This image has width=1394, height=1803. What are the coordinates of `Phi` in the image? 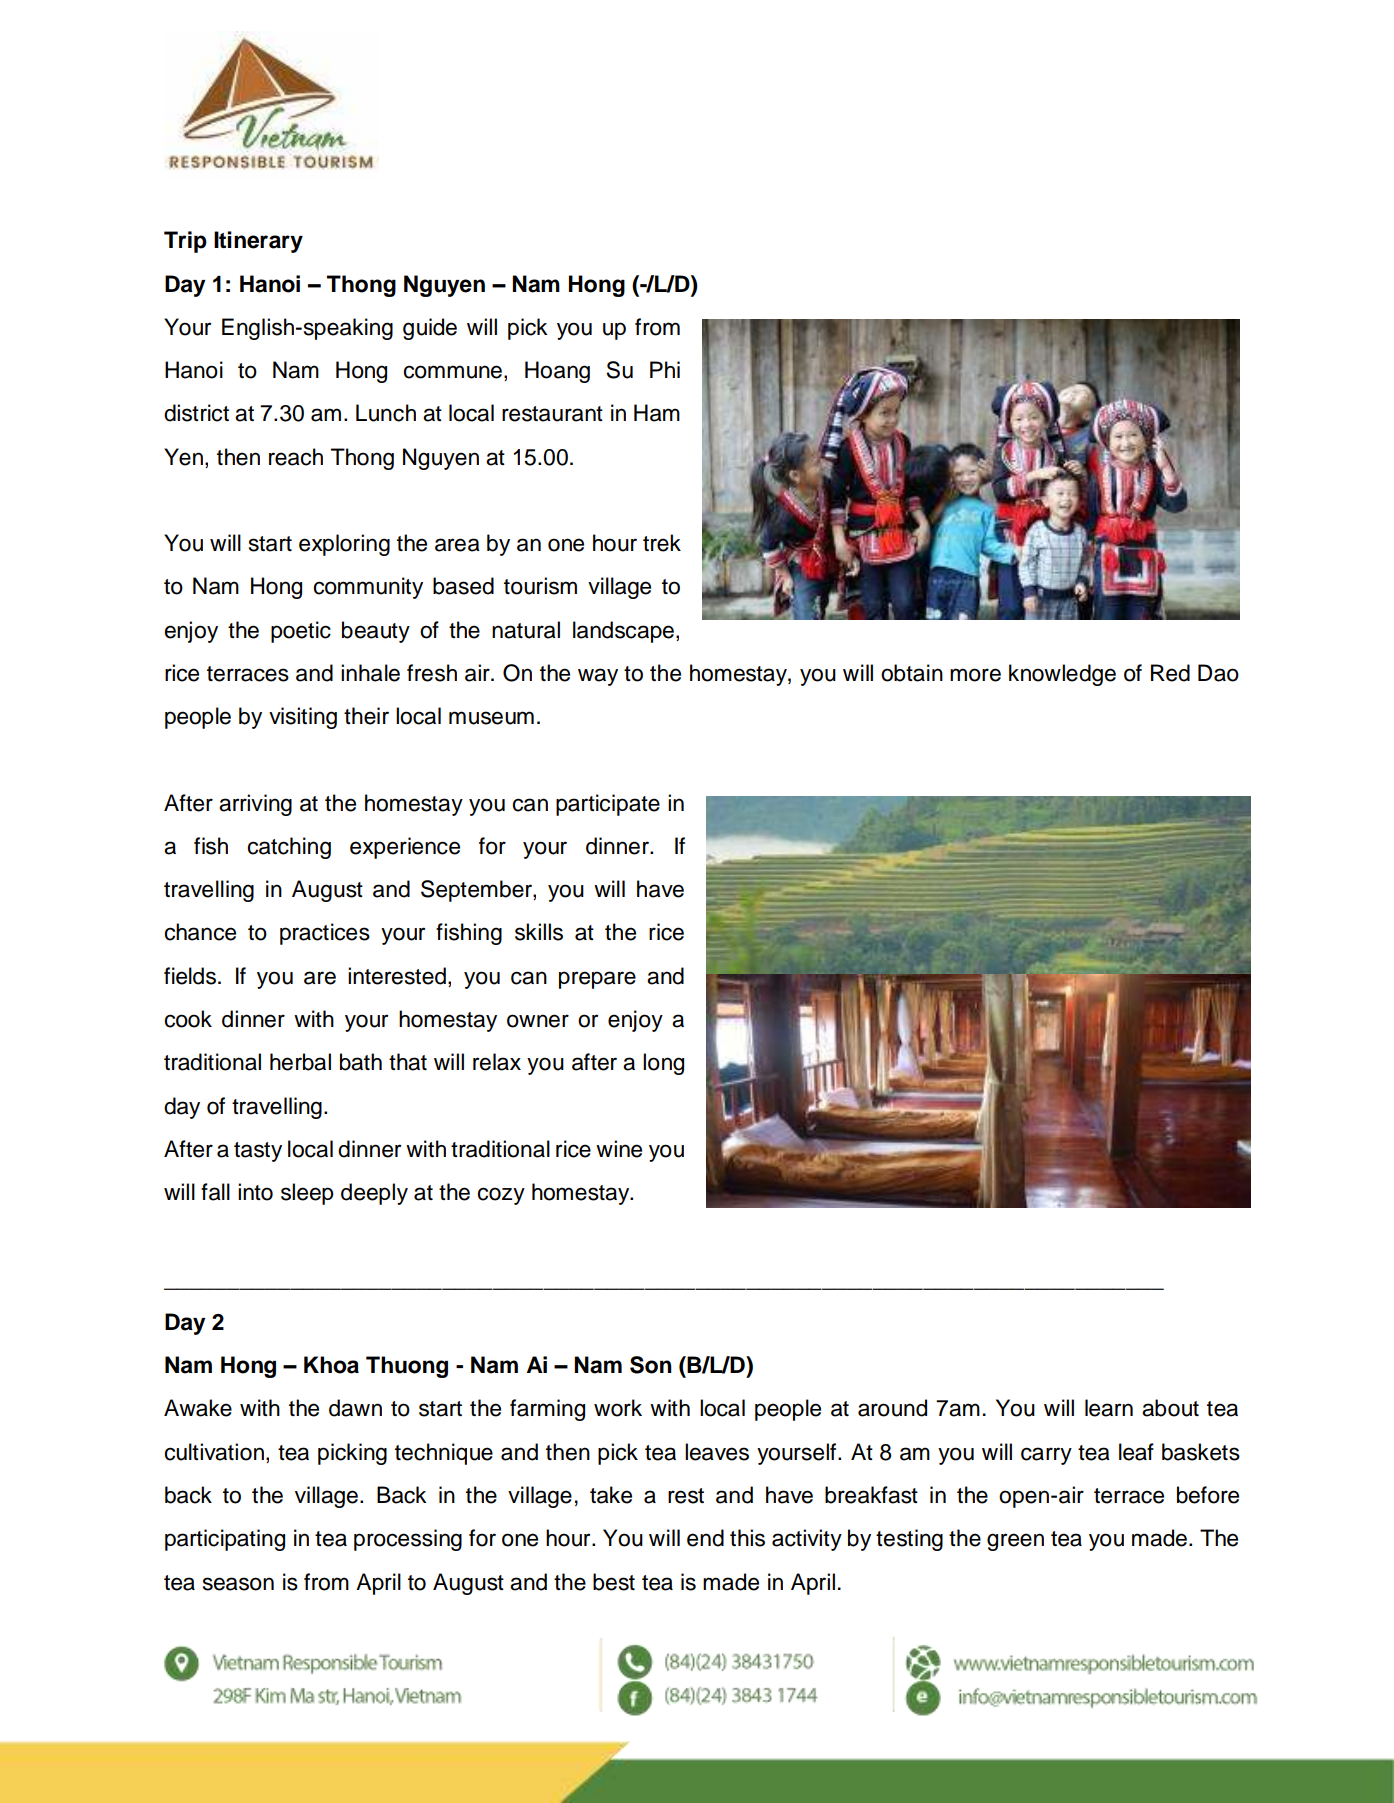 It's located at (665, 369).
